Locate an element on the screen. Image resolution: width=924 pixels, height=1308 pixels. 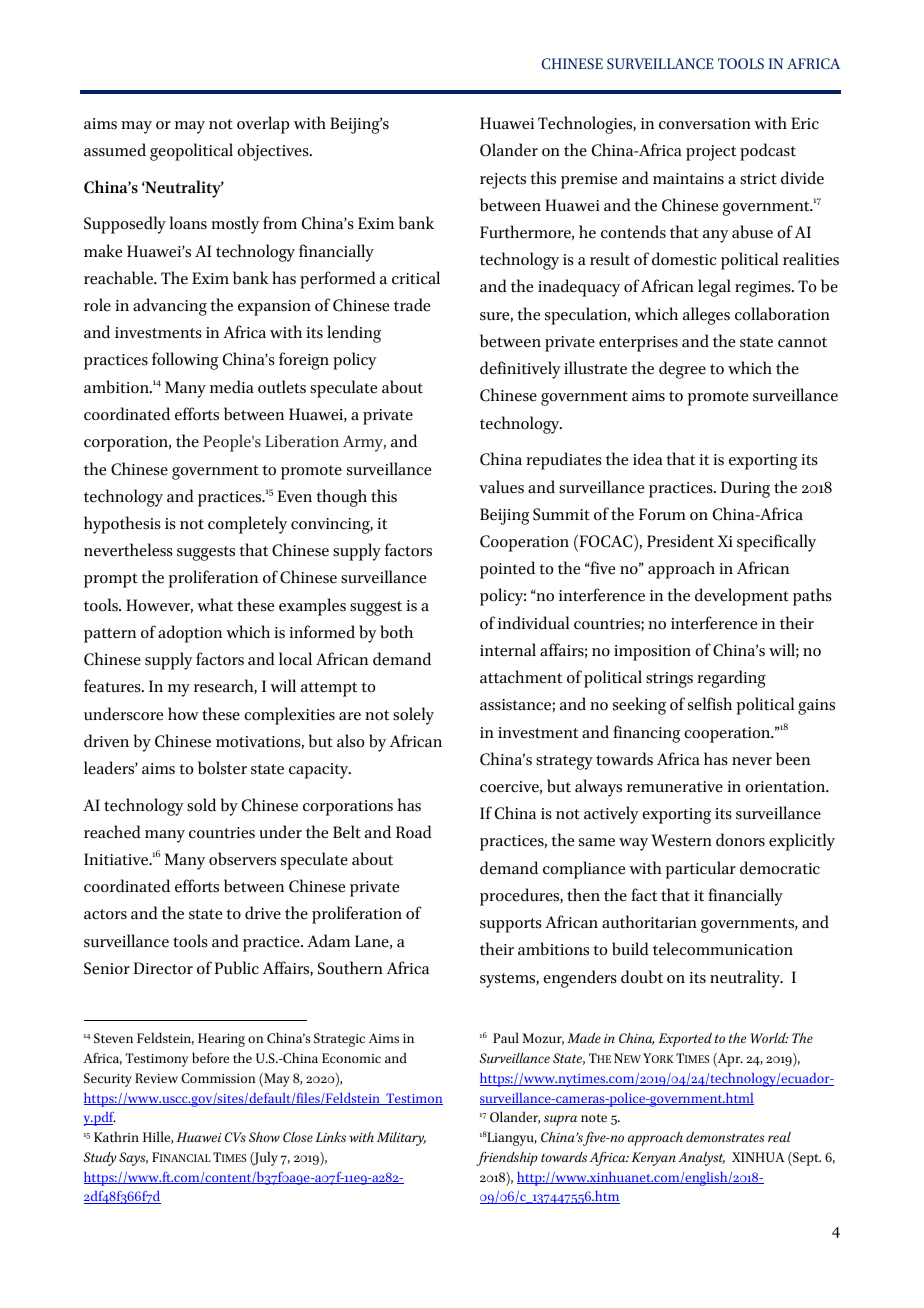
assumed is located at coordinates (115, 150).
